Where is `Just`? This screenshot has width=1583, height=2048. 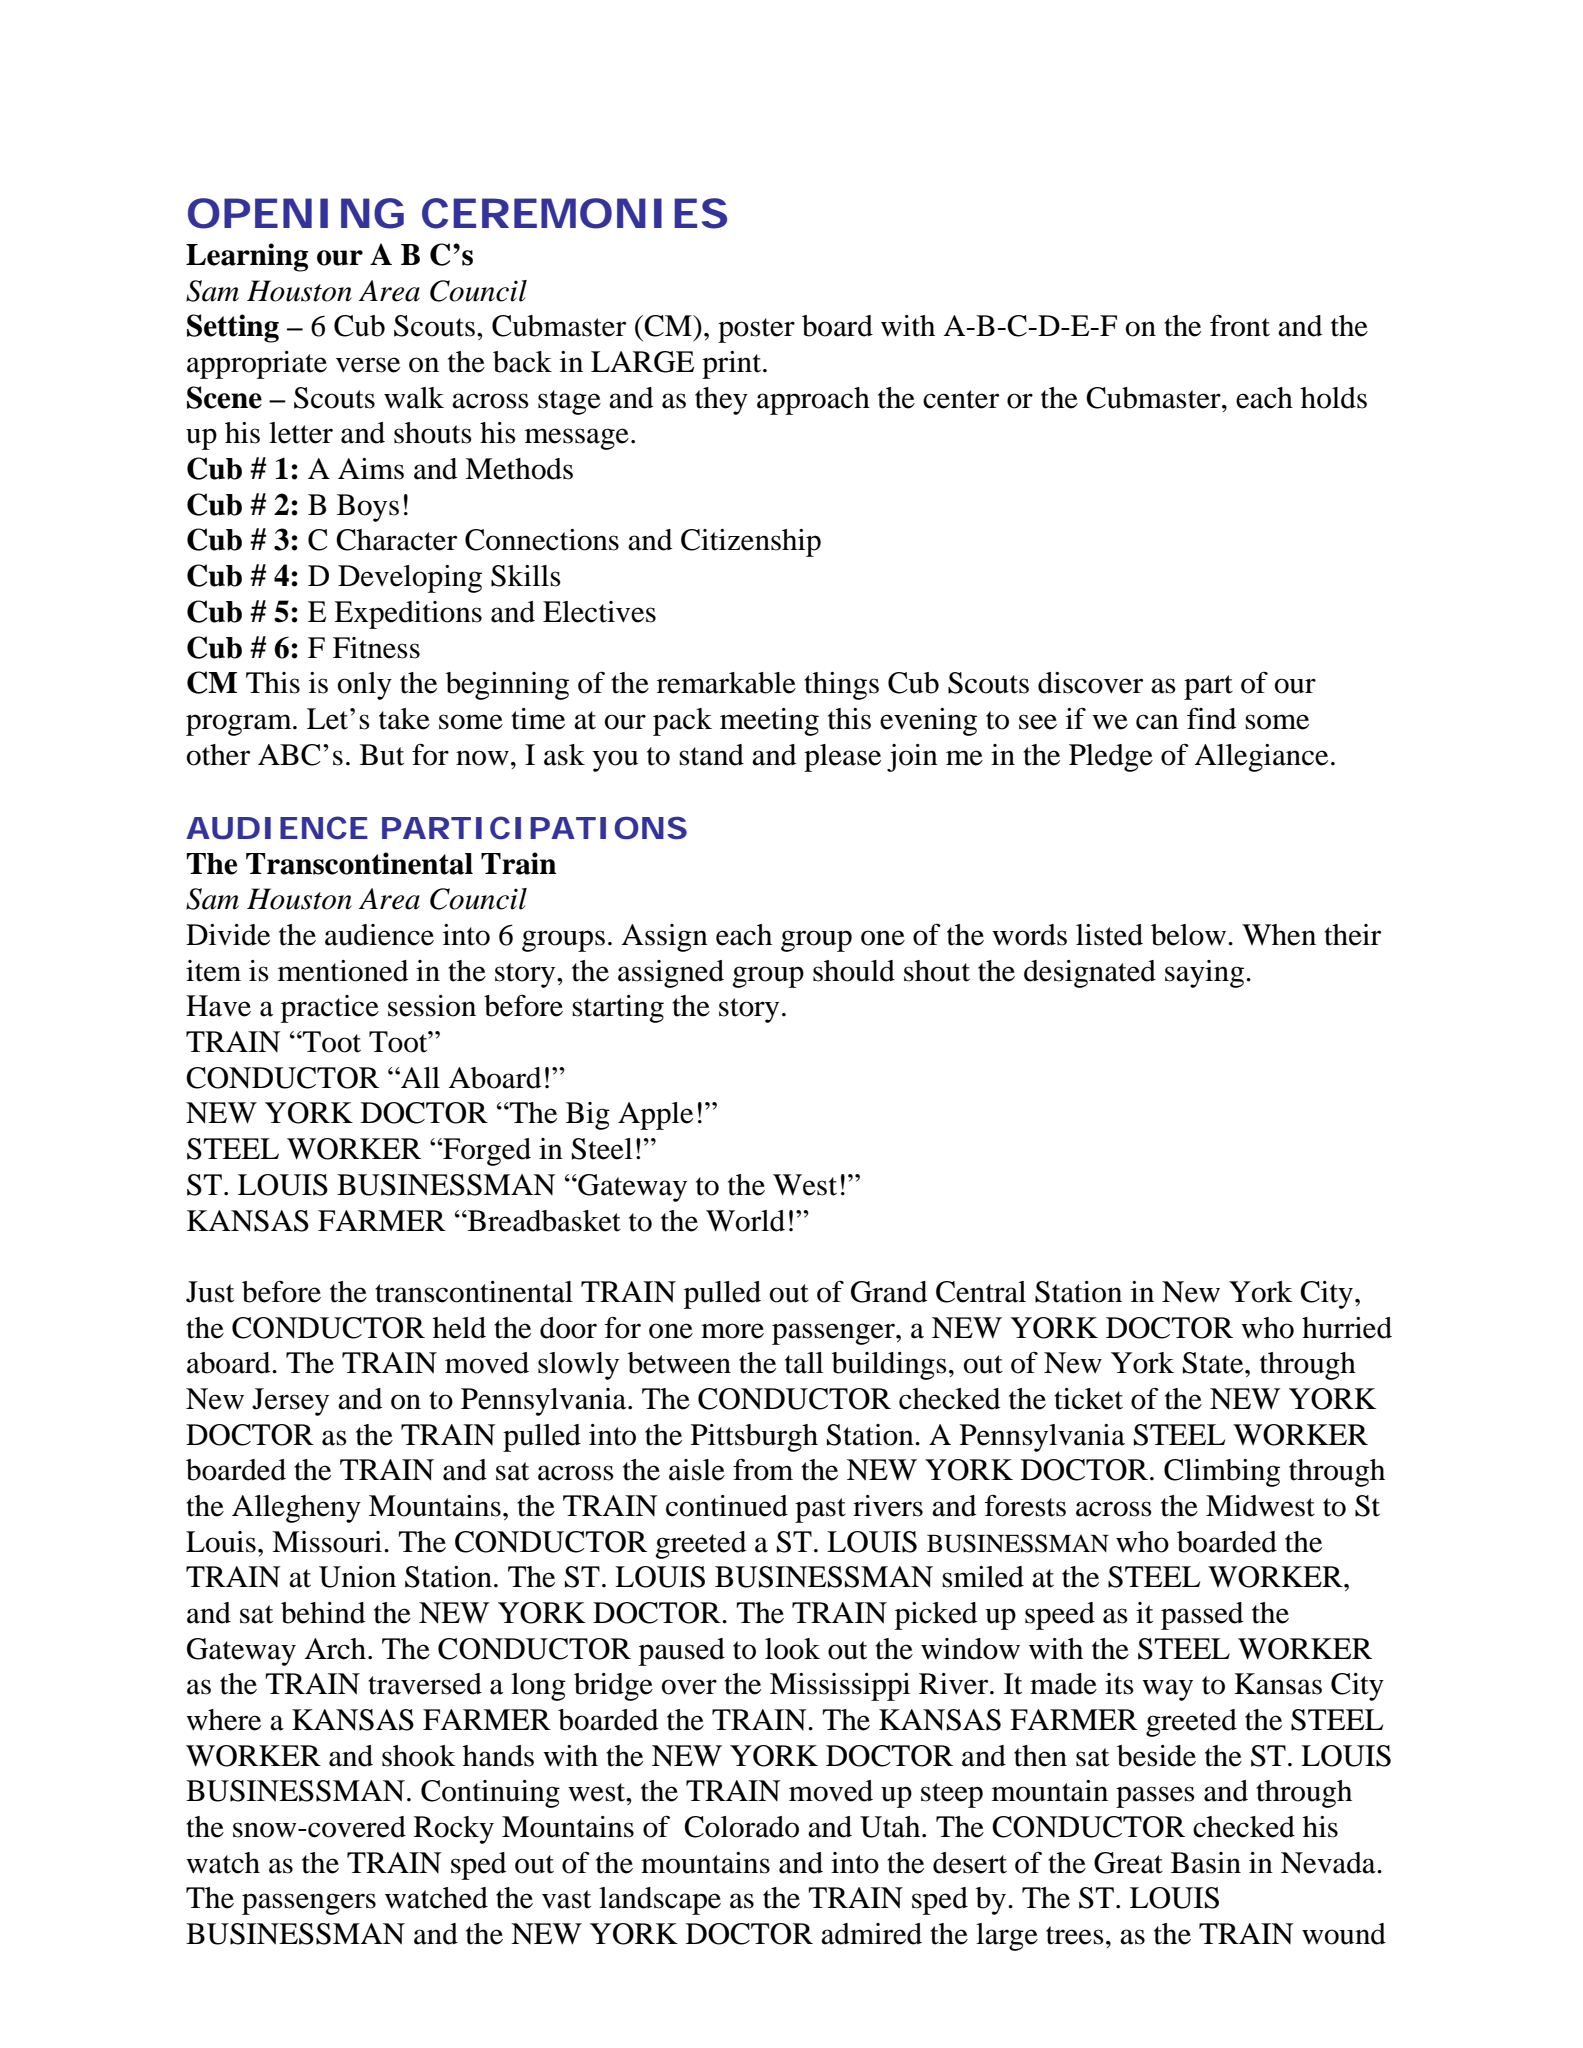
Just is located at coordinates (210, 1292).
